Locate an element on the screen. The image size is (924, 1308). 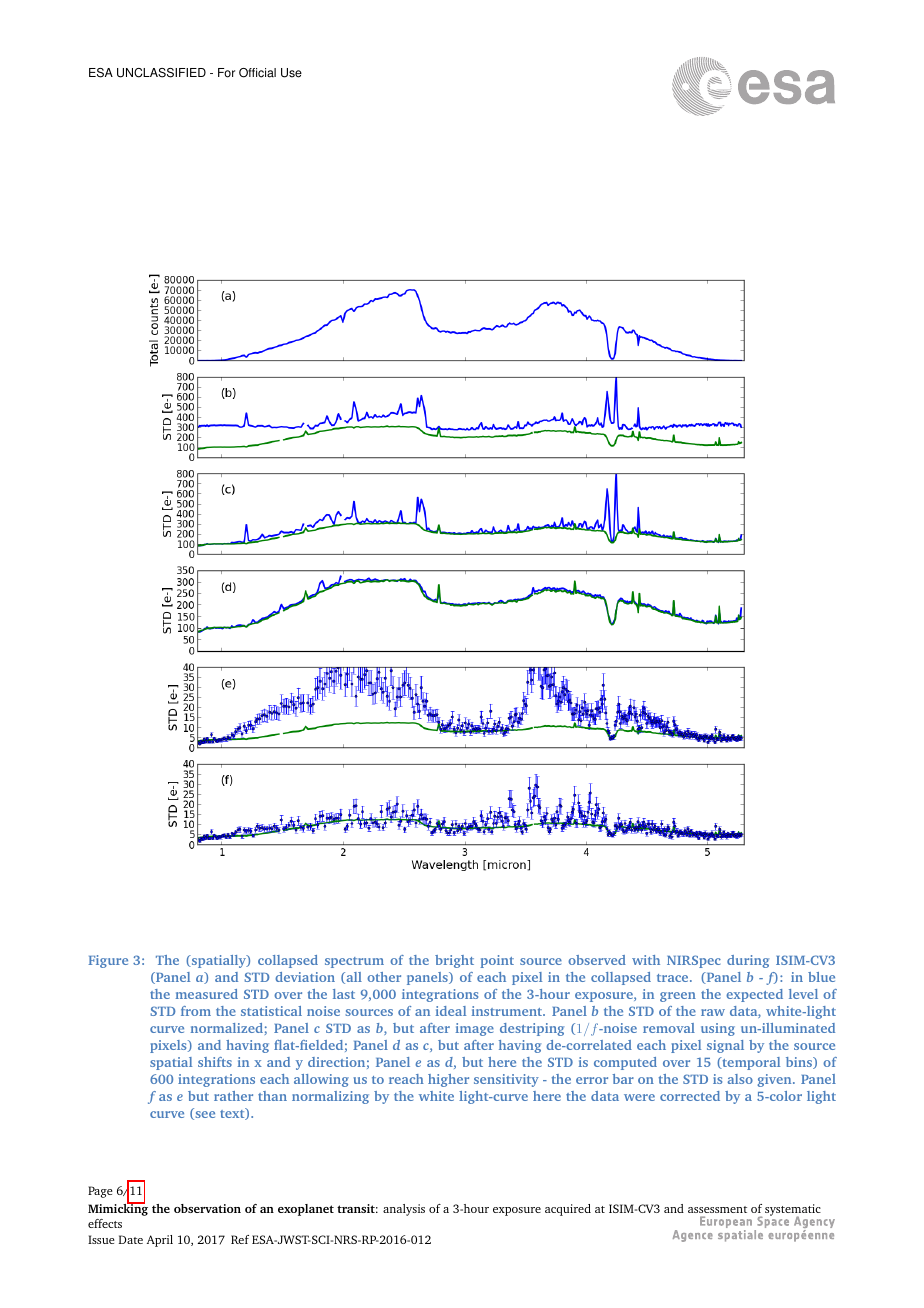
Figure is located at coordinates (108, 961).
